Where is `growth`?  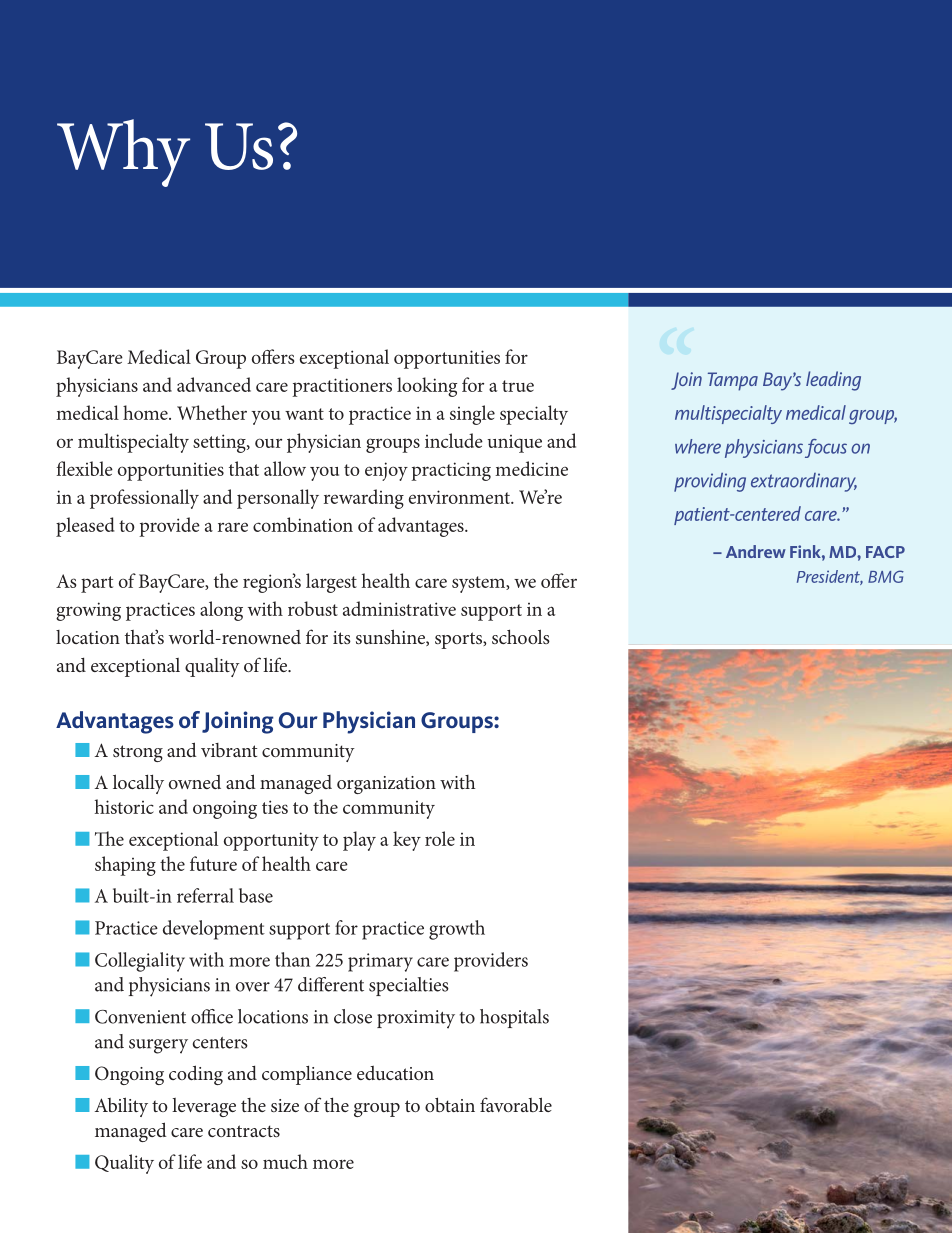
growth is located at coordinates (457, 930).
